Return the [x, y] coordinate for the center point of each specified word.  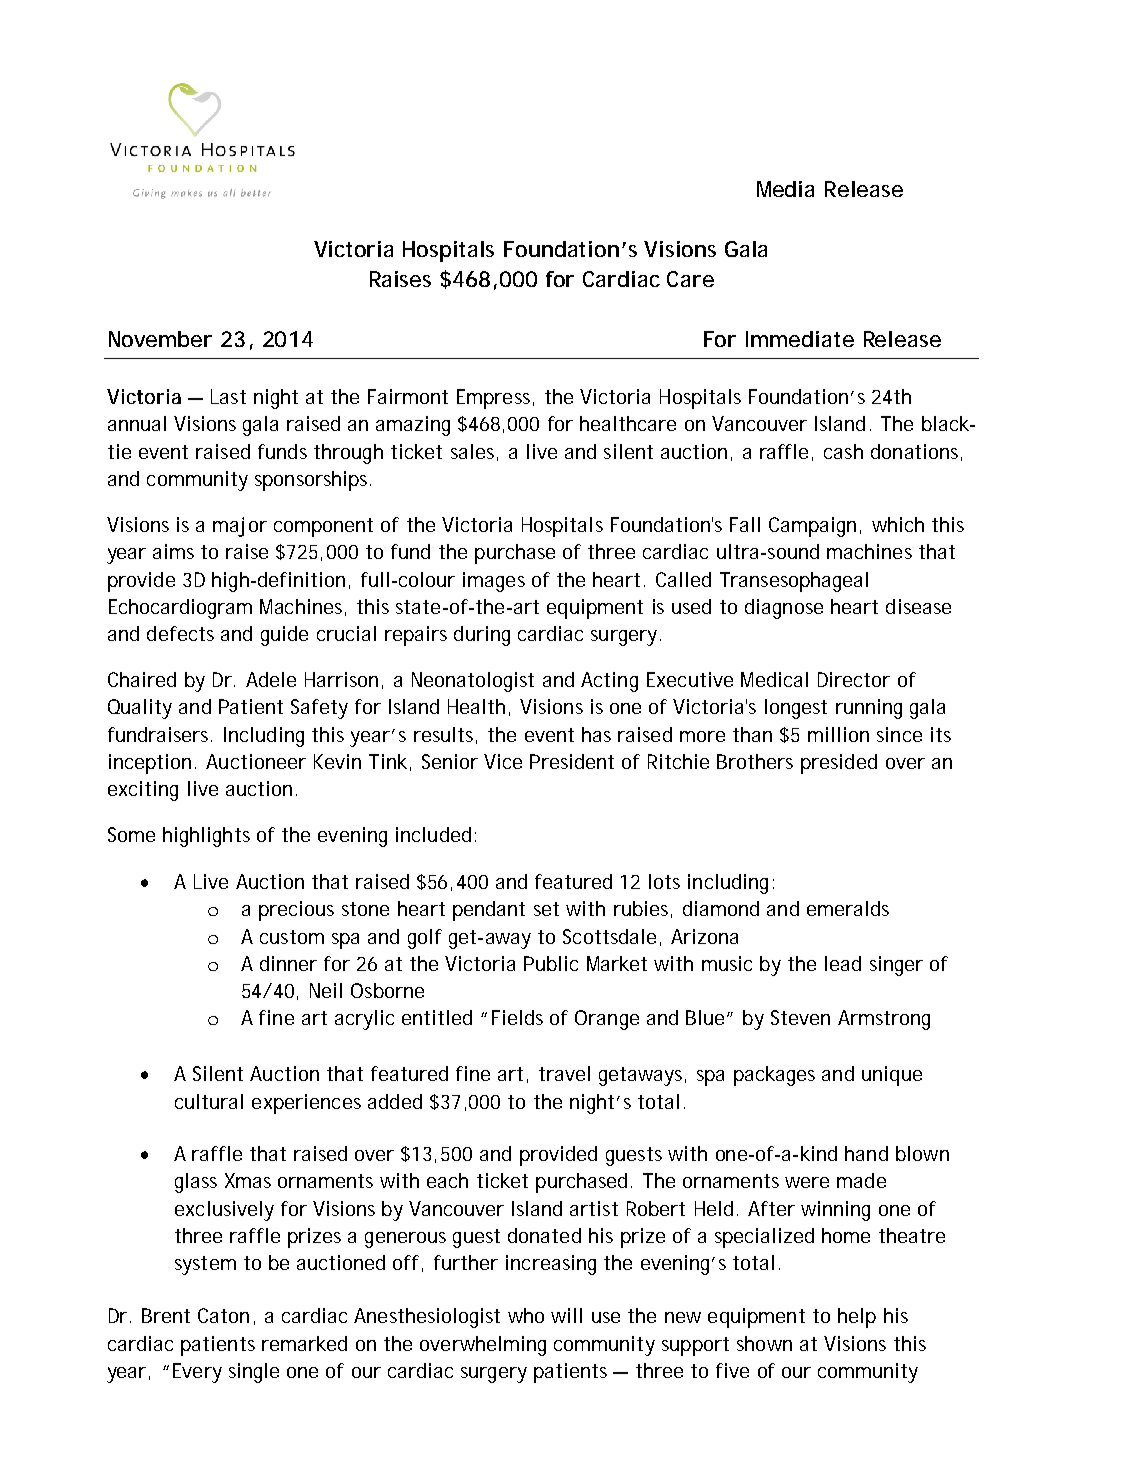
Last [228, 396]
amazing [413, 426]
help [857, 1318]
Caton [223, 1315]
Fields [517, 1017]
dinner [288, 963]
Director [854, 679]
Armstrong [884, 1020]
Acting [609, 682]
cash [843, 451]
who [526, 1315]
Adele [271, 679]
